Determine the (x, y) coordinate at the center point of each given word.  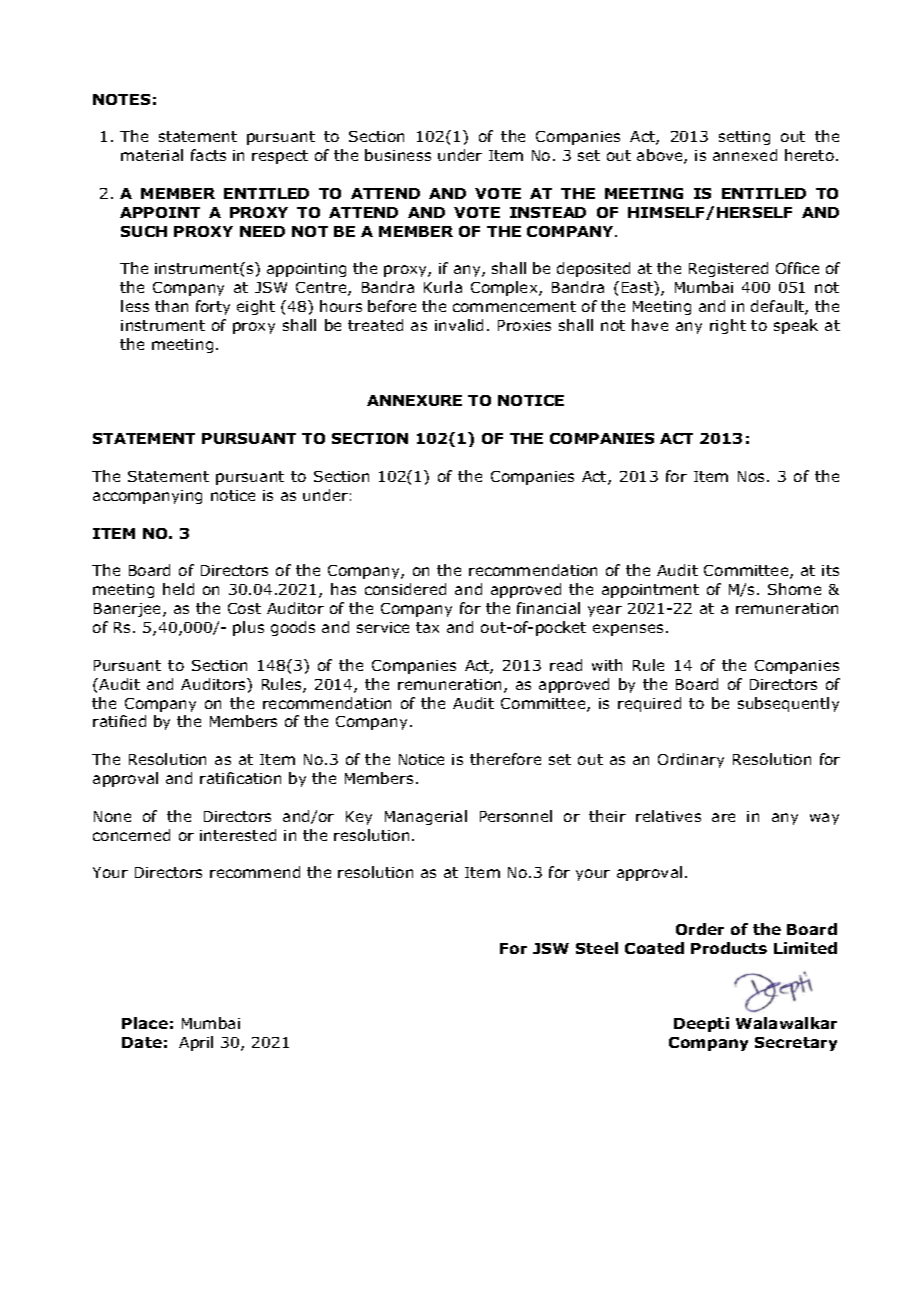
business (398, 155)
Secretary (796, 1044)
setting (744, 138)
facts (208, 155)
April (196, 1043)
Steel (597, 948)
